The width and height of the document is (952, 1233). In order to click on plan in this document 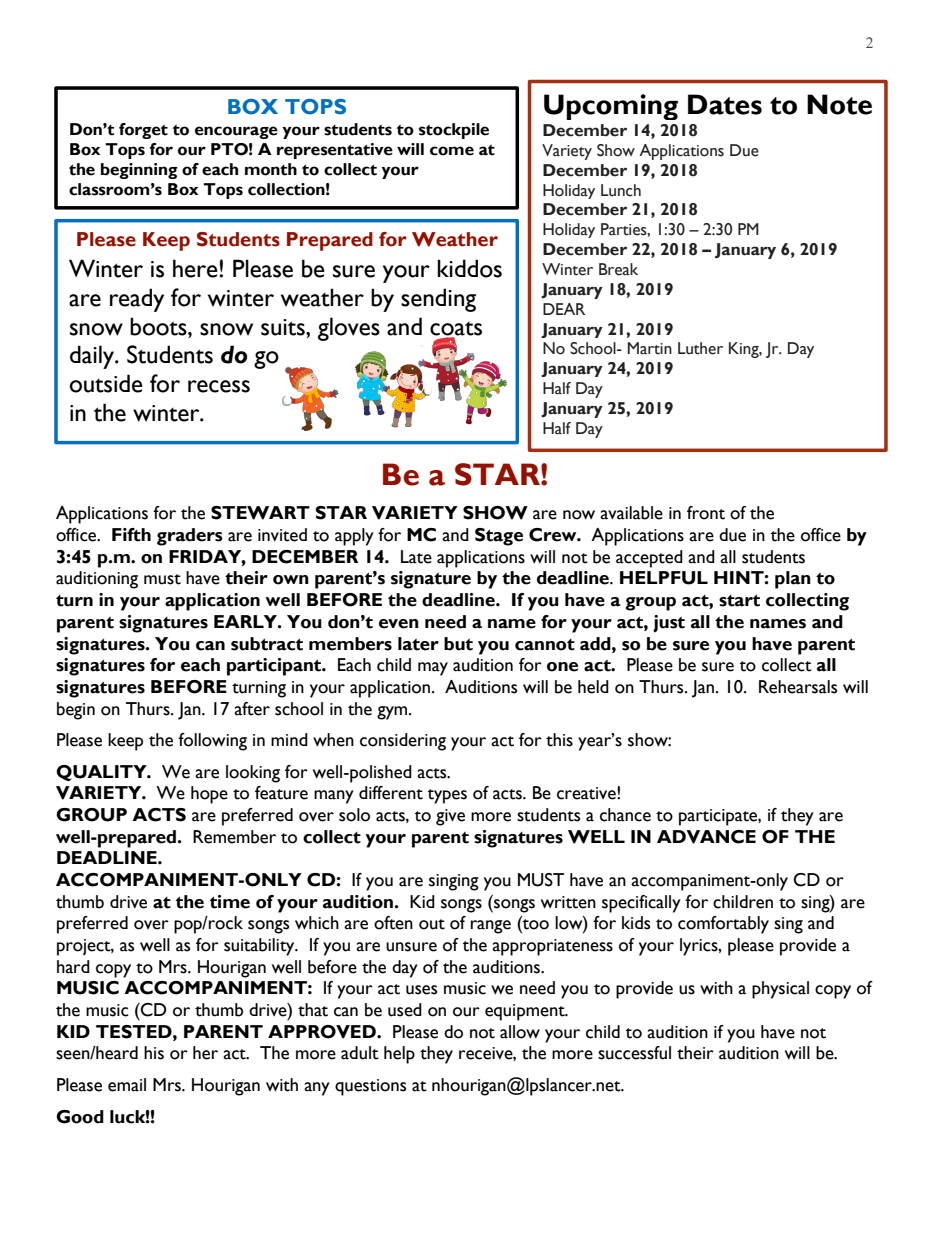, I will do `click(793, 580)`.
